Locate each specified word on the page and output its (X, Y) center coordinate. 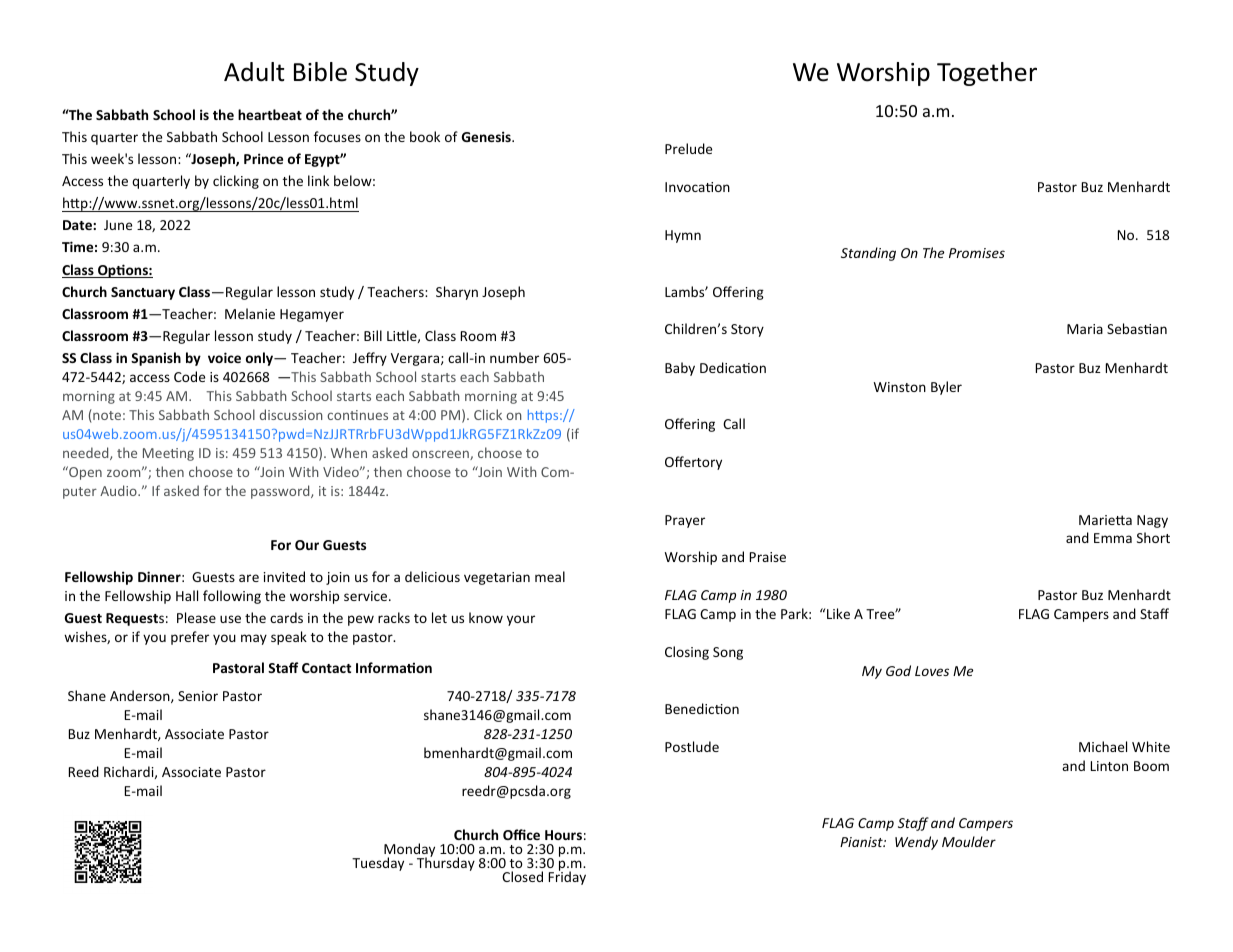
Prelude (688, 148)
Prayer (685, 521)
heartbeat (270, 114)
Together (987, 74)
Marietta (1105, 520)
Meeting (168, 454)
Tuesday (378, 864)
